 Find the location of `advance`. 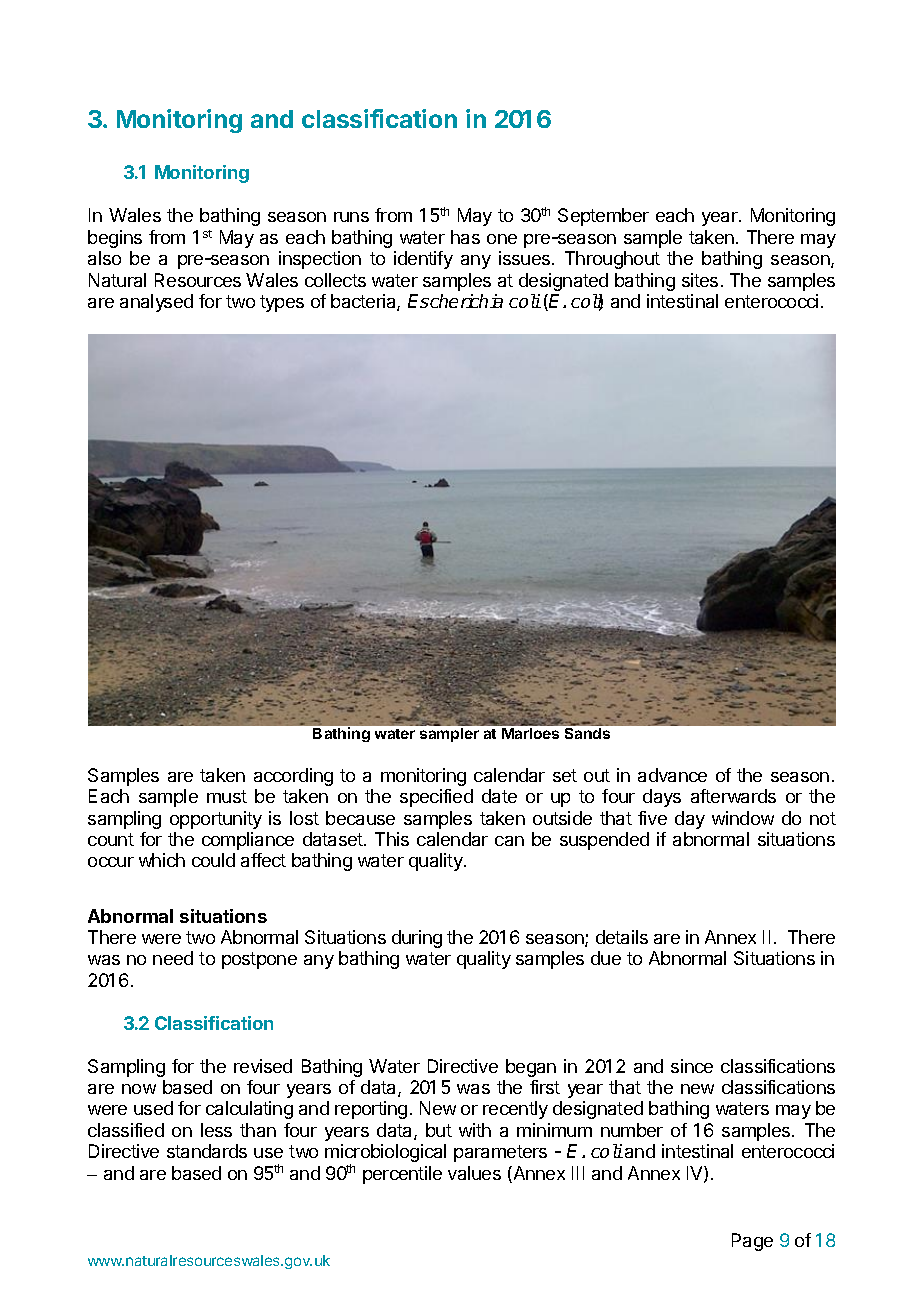

advance is located at coordinates (672, 775).
